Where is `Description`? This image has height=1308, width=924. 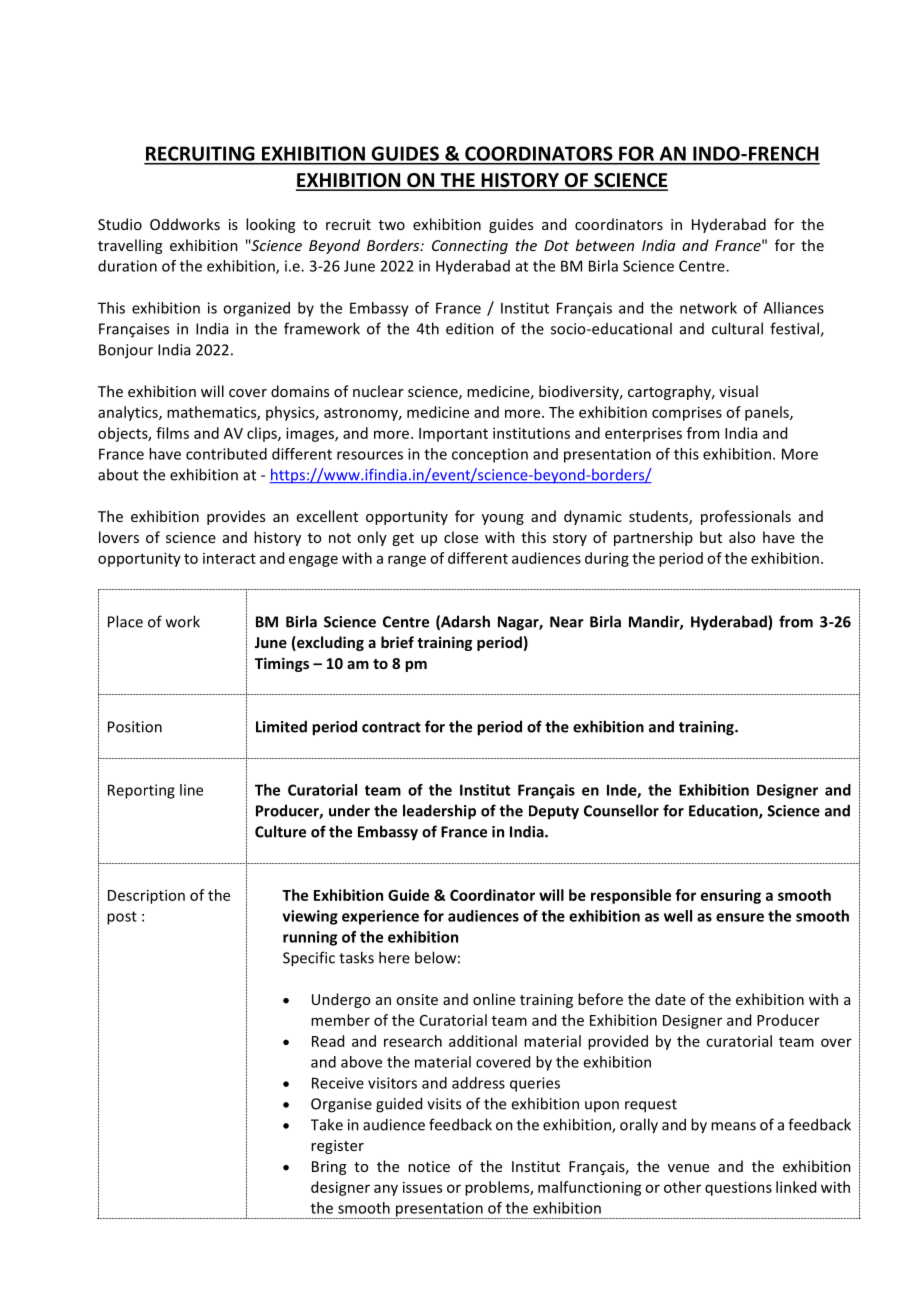
Description is located at coordinates (146, 896).
